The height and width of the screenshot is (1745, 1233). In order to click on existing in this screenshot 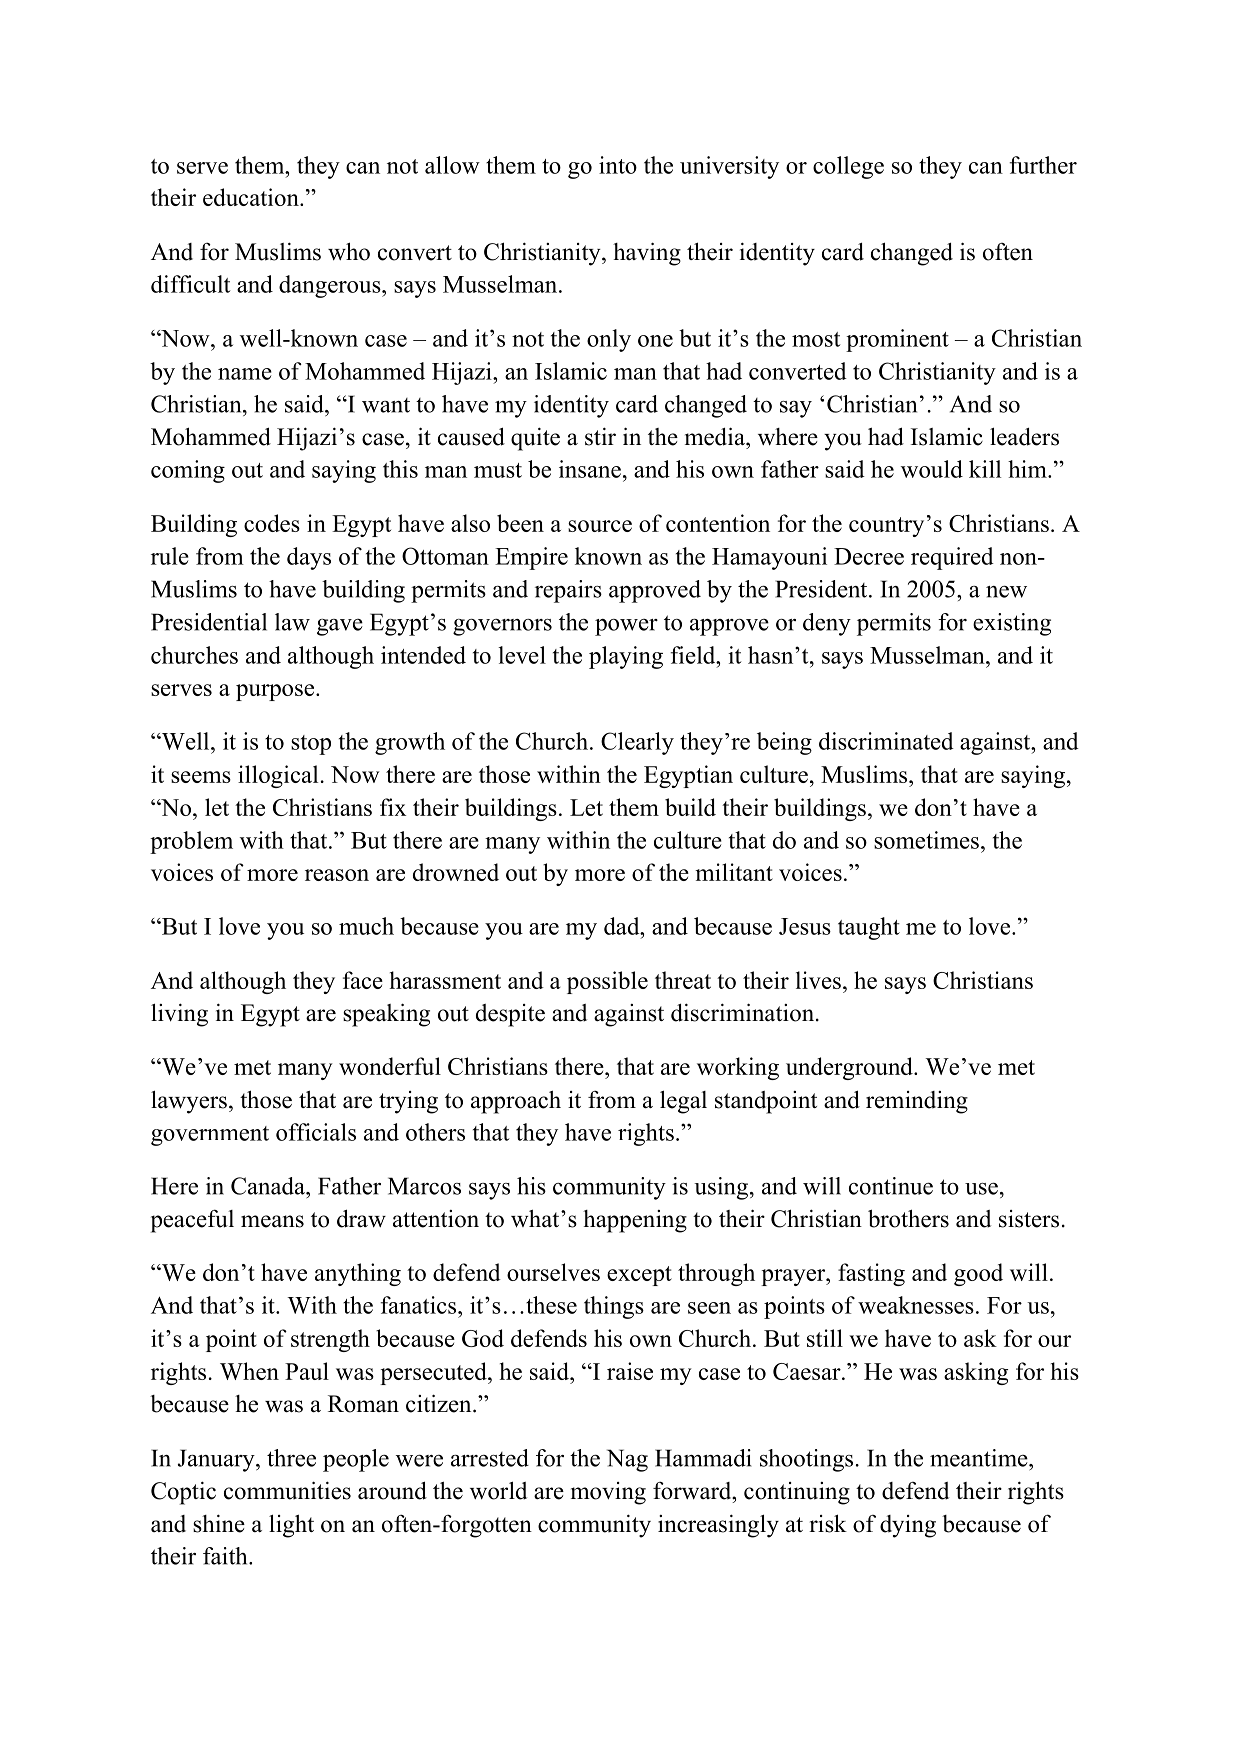, I will do `click(1012, 624)`.
